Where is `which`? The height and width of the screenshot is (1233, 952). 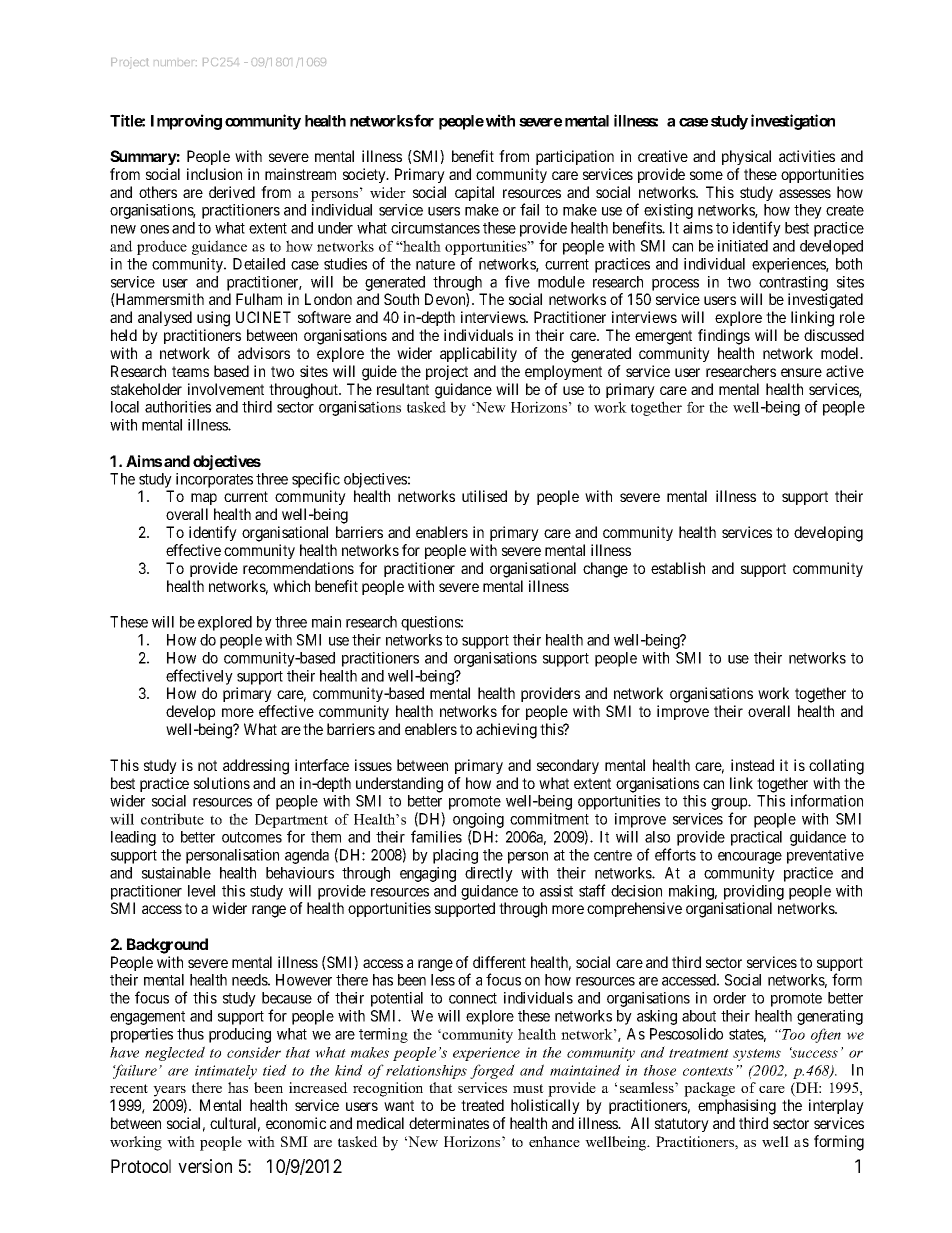
which is located at coordinates (291, 586).
